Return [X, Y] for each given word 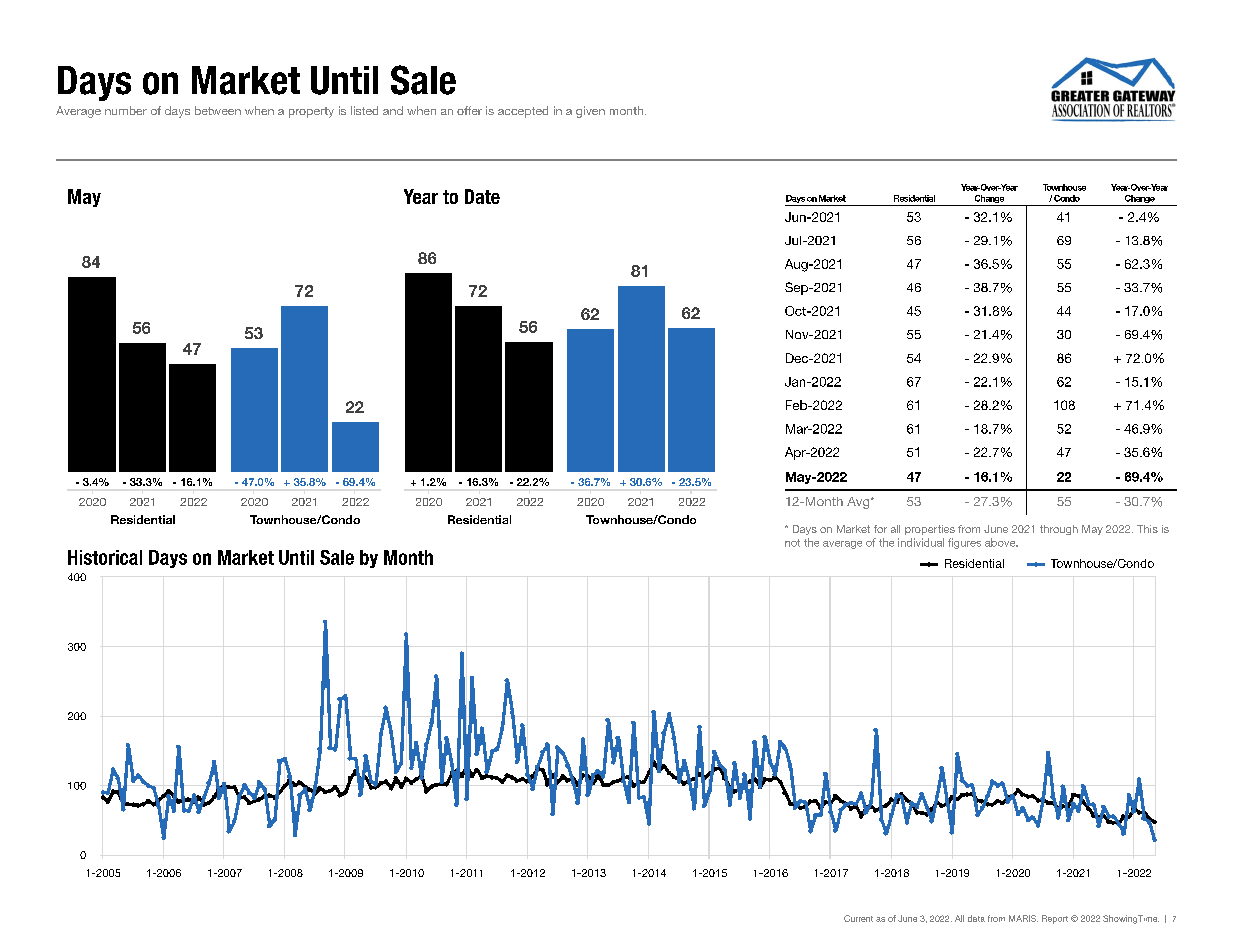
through [1059, 530]
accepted [523, 112]
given [590, 112]
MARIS [1023, 918]
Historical [105, 557]
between [218, 110]
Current [858, 918]
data [976, 918]
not [792, 543]
